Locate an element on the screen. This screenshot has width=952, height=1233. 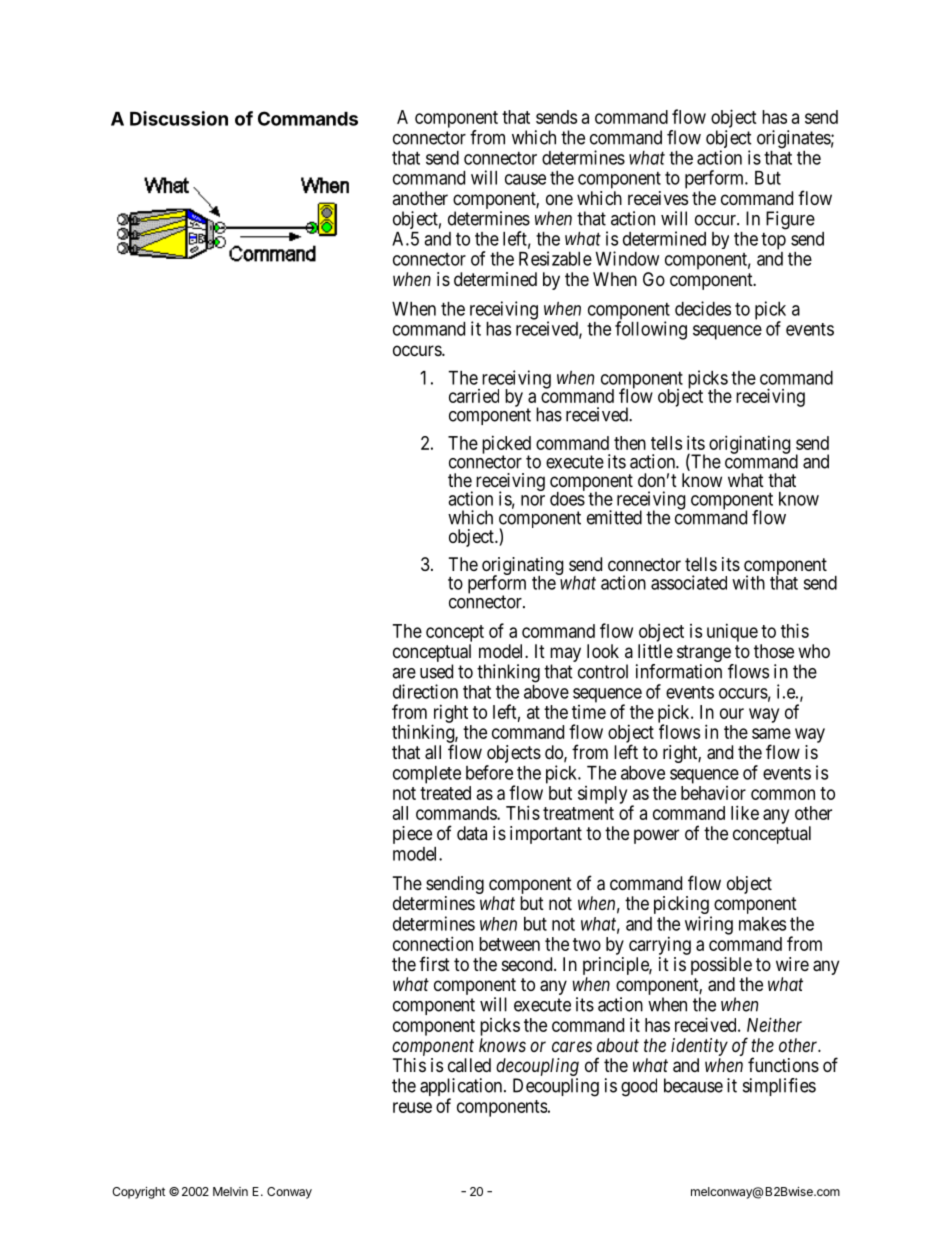
Discussion is located at coordinates (179, 118).
